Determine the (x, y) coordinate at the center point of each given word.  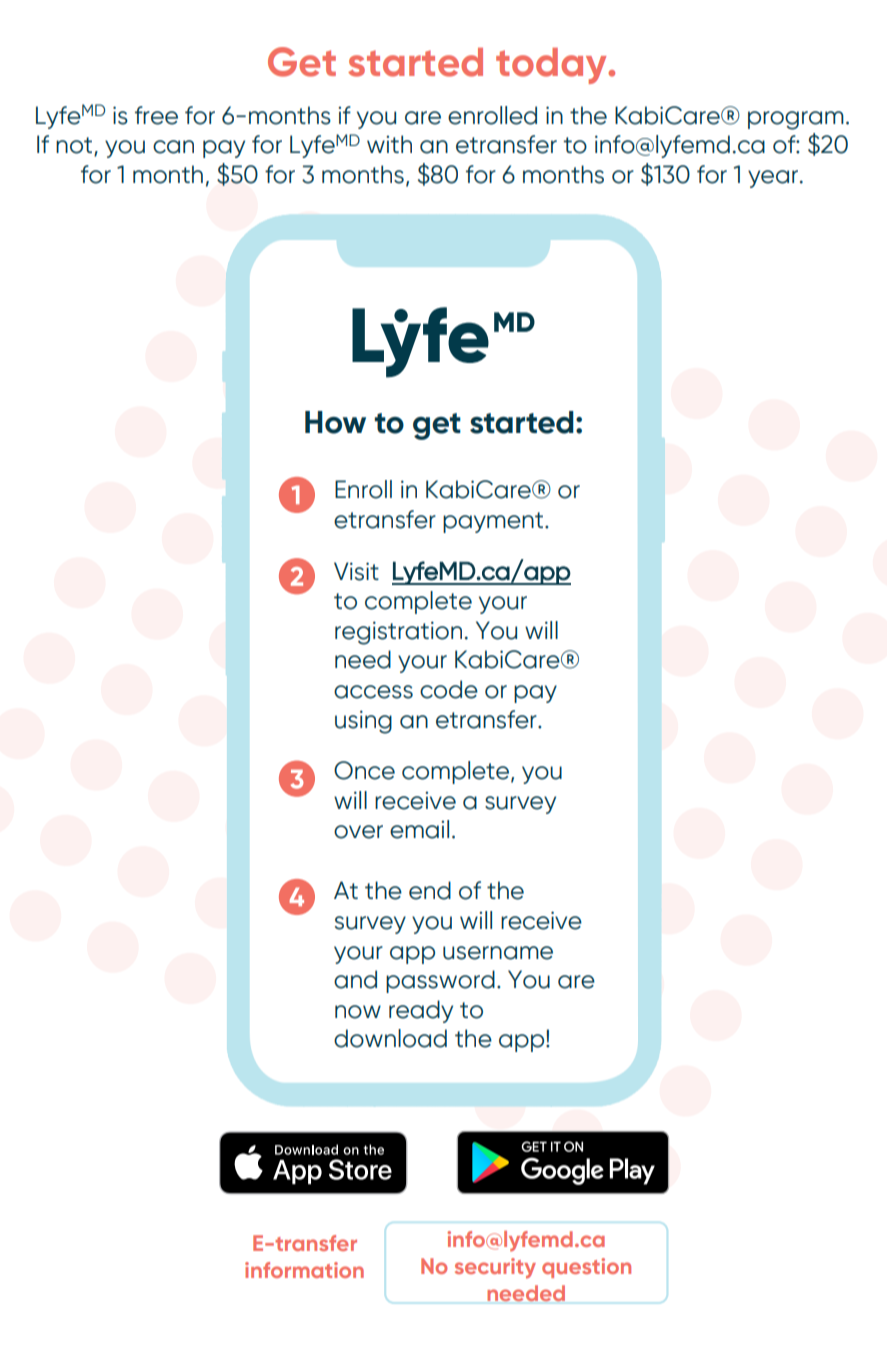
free (156, 115)
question (586, 1268)
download (390, 1038)
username (498, 953)
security (495, 1268)
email (419, 829)
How (335, 422)
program (796, 120)
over (358, 832)
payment (494, 522)
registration (398, 633)
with (389, 144)
